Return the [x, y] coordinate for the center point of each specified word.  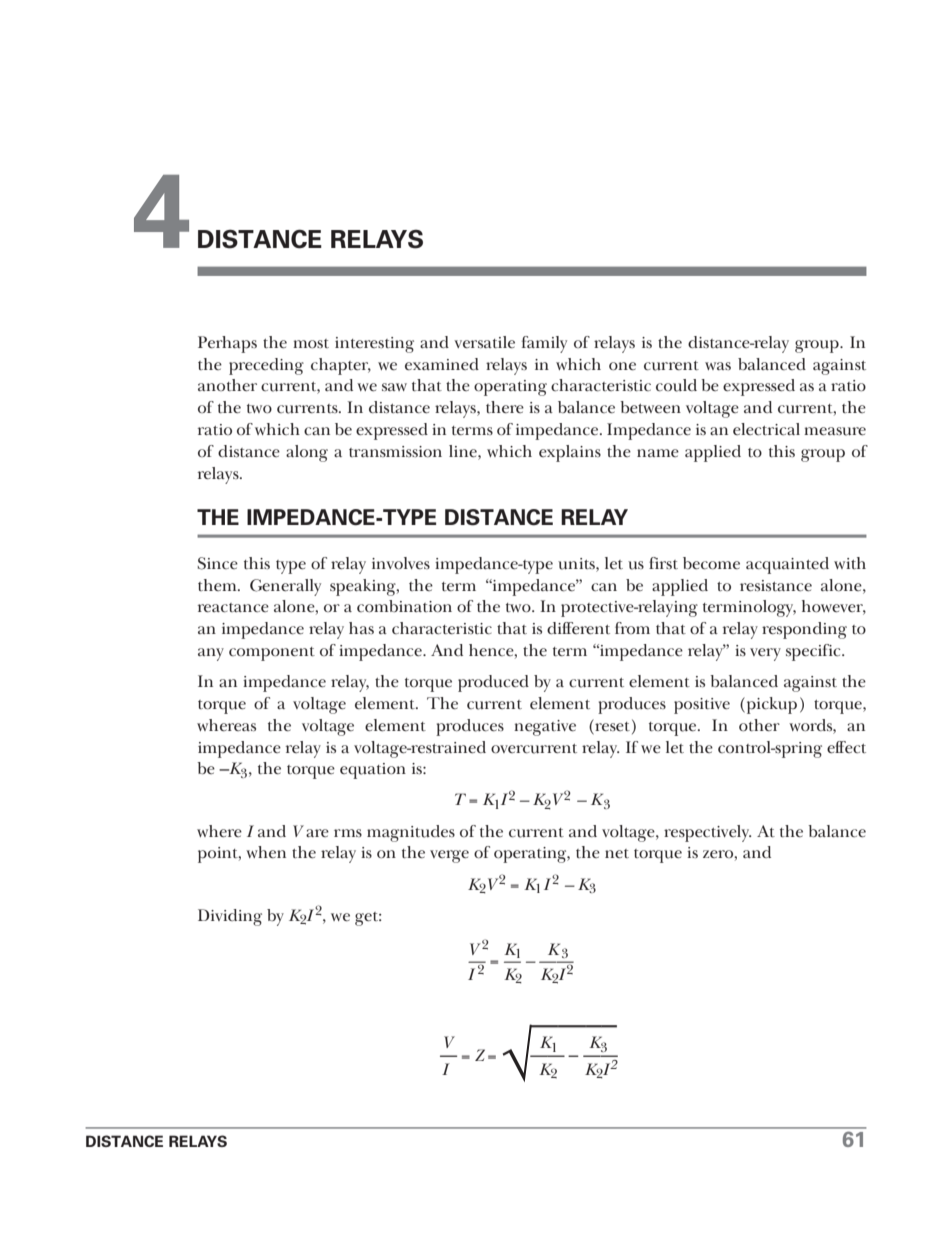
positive [702, 706]
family [544, 344]
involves [401, 563]
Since [217, 563]
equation [373, 771]
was [718, 366]
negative [545, 728]
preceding [266, 366]
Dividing [230, 917]
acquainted [787, 565]
